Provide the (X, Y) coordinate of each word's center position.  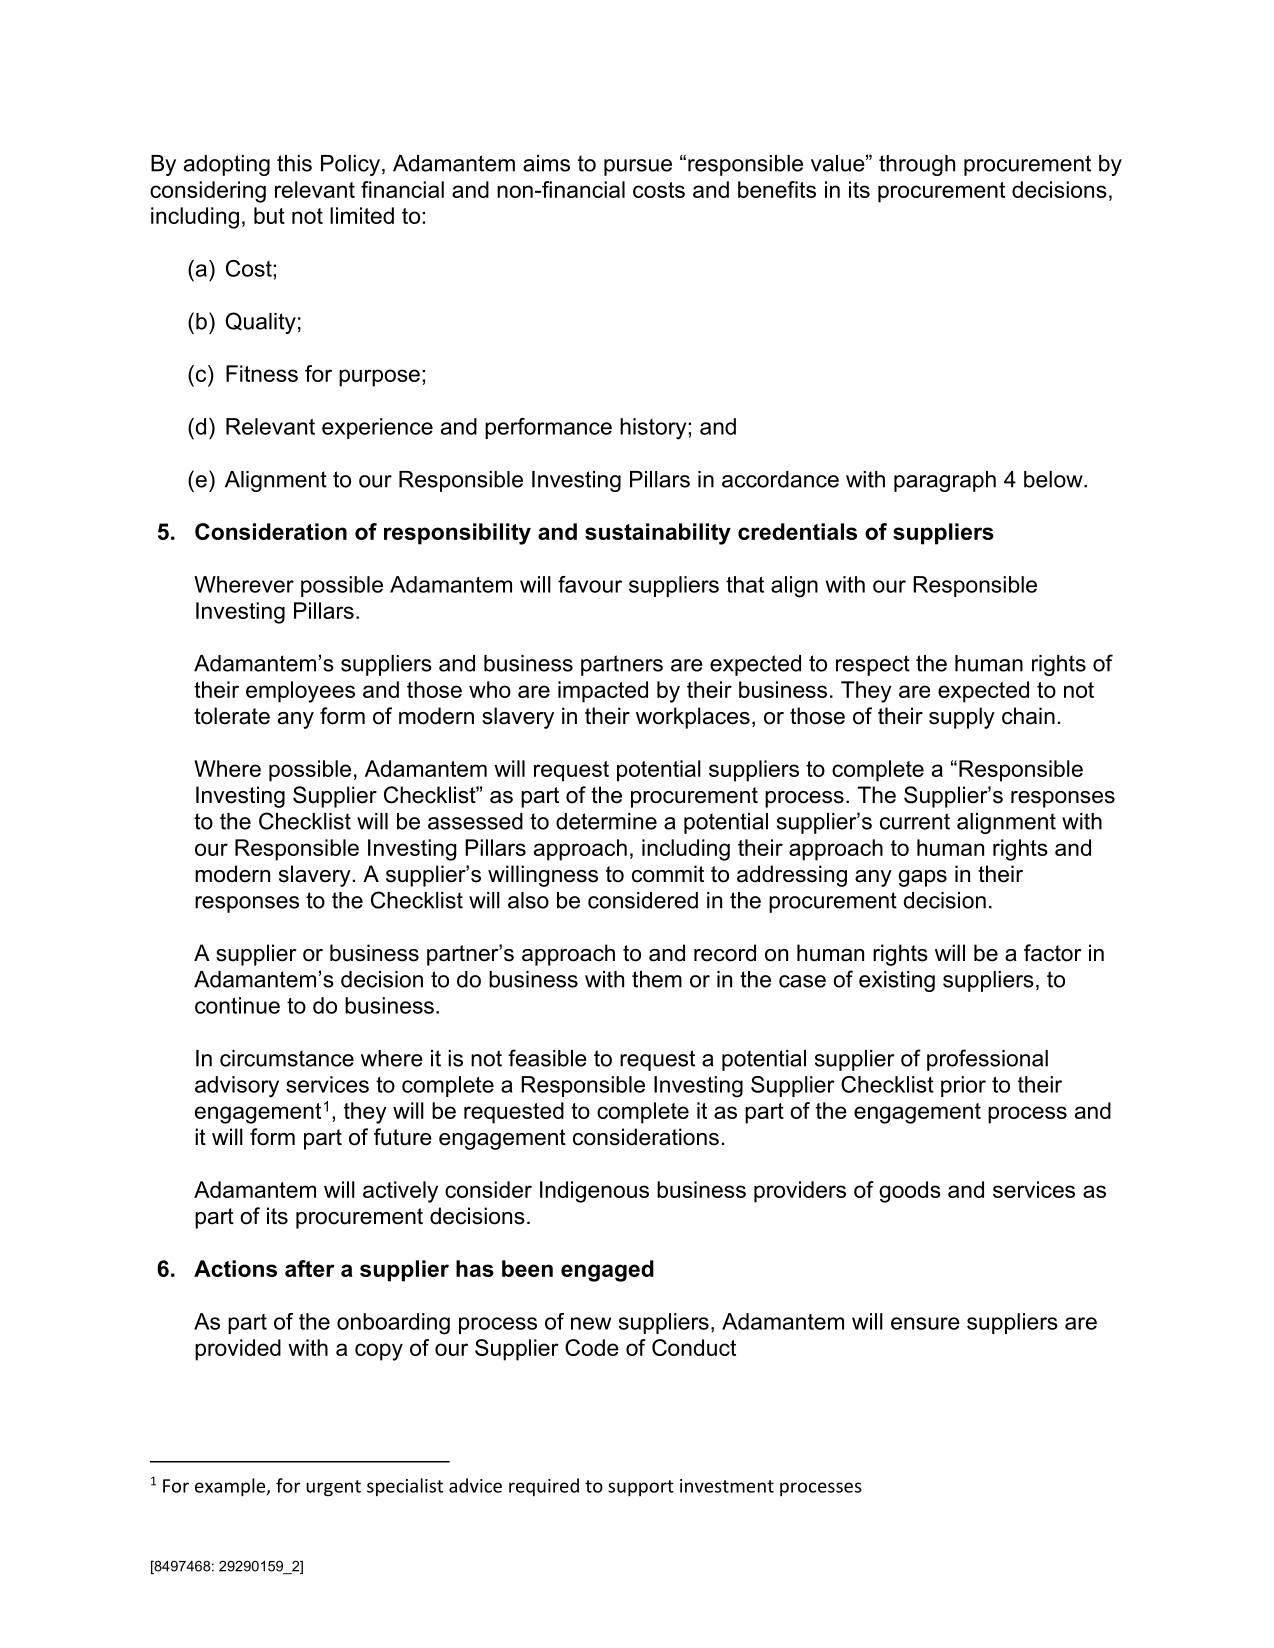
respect (873, 665)
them (657, 979)
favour (590, 584)
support (641, 1488)
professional (987, 1060)
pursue (638, 167)
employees (300, 692)
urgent (333, 1488)
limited (362, 215)
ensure (925, 1323)
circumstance (287, 1058)
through (917, 165)
